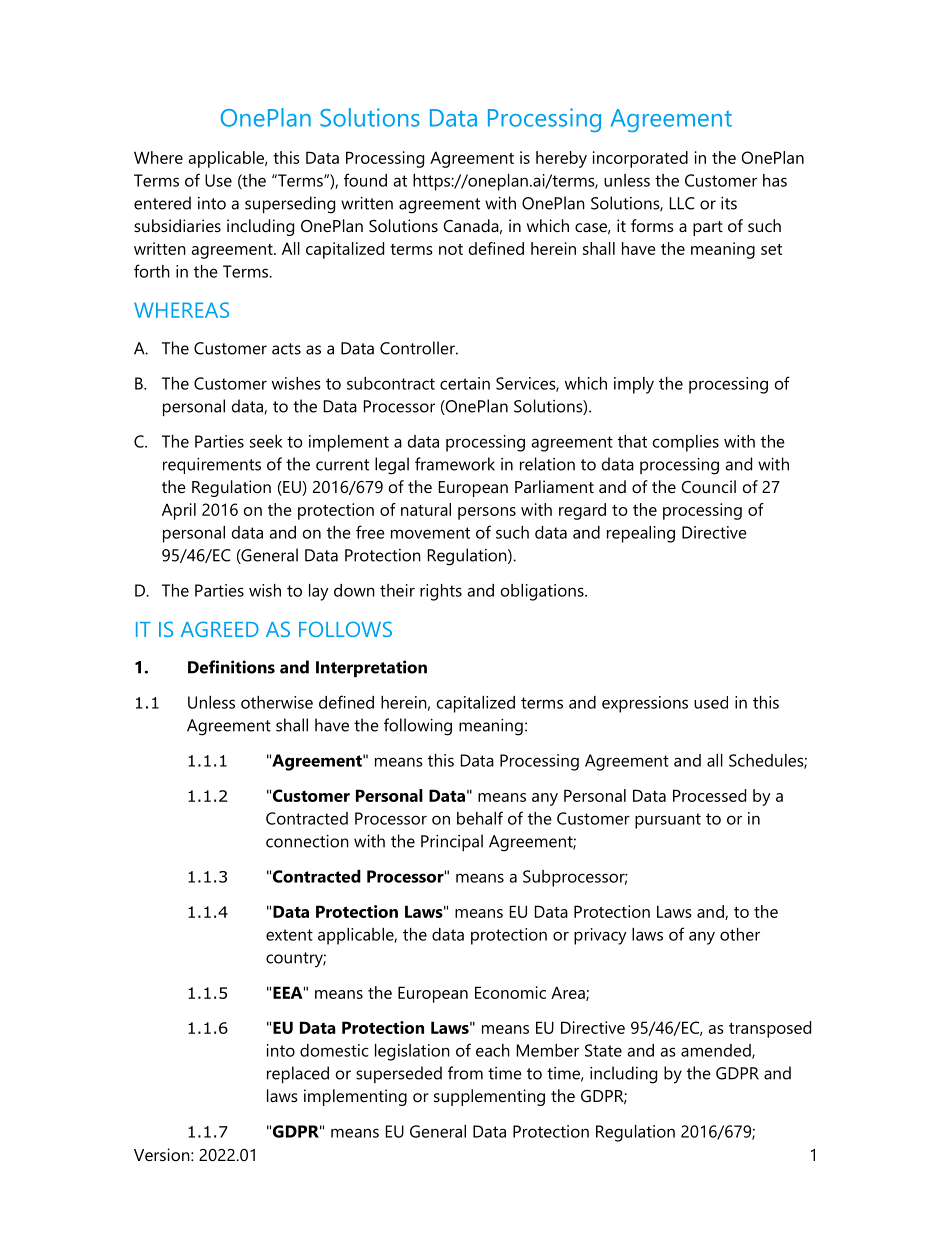 The width and height of the document is (952, 1233). What do you see at coordinates (307, 841) in the document?
I see `connection` at bounding box center [307, 841].
